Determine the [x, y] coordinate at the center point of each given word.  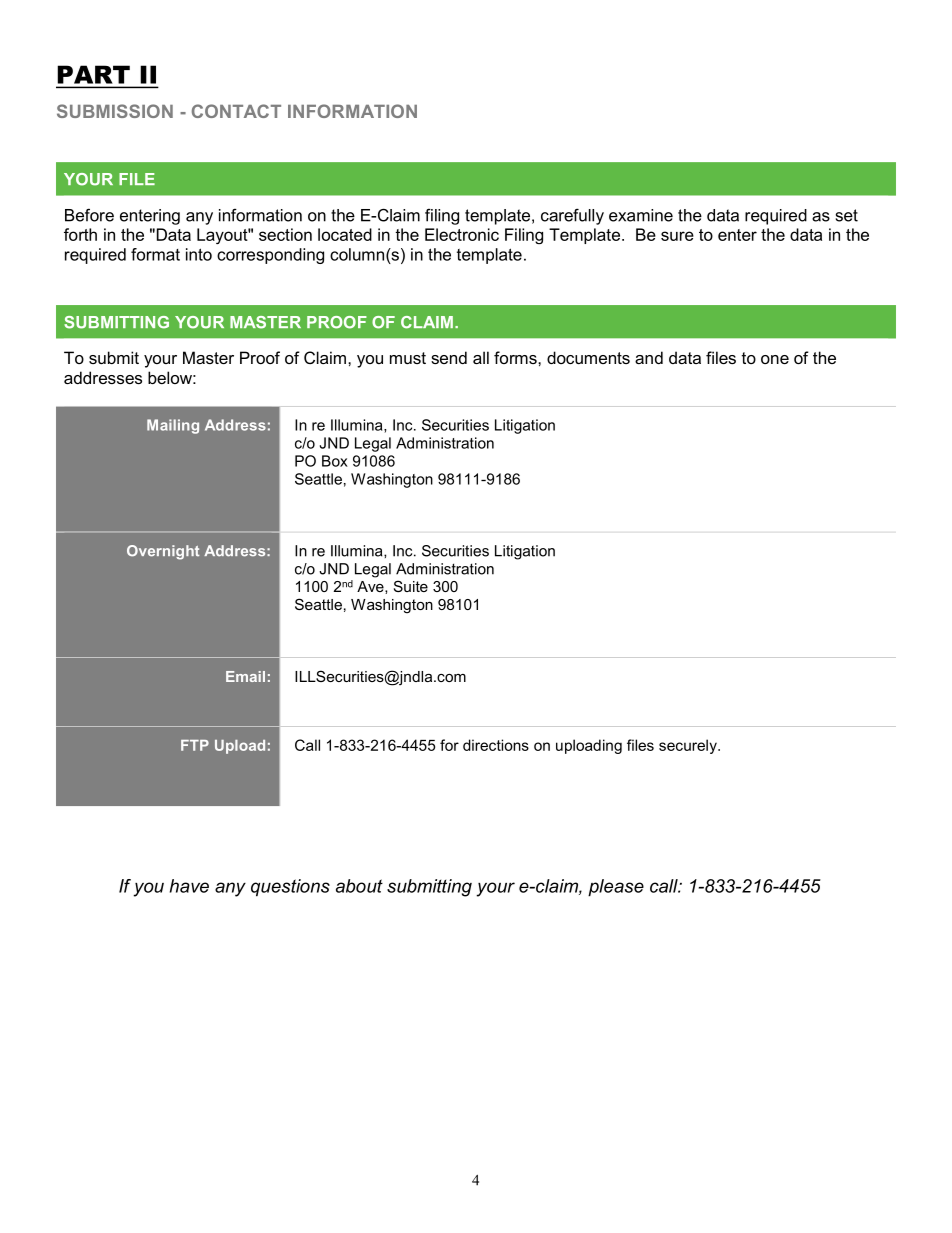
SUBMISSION [115, 111]
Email [245, 676]
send [449, 357]
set [847, 215]
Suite [411, 586]
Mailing [173, 426]
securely [689, 746]
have [189, 886]
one [775, 359]
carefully [572, 216]
